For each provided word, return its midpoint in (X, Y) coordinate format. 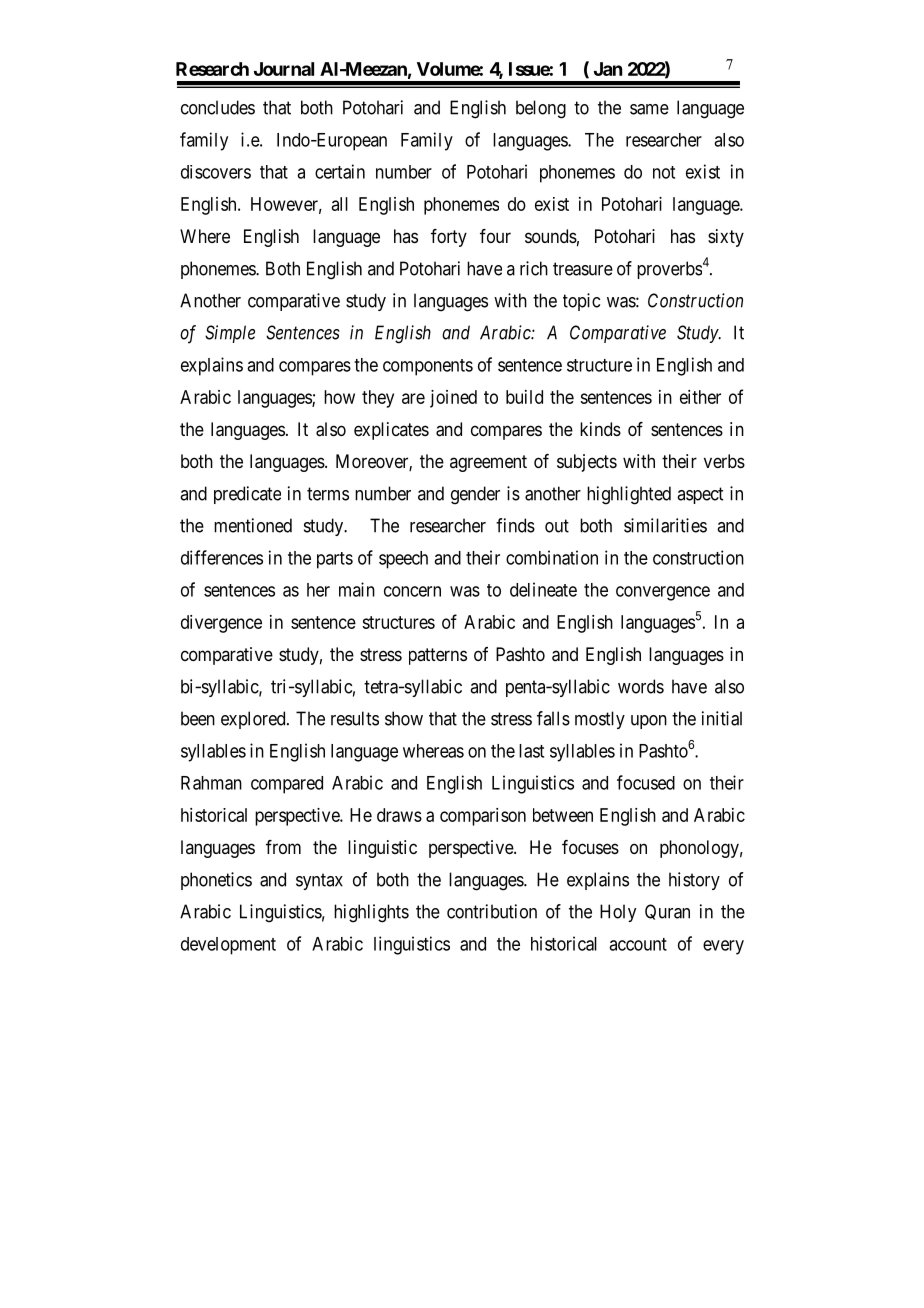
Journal (284, 69)
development (228, 946)
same (649, 109)
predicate (247, 495)
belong (541, 109)
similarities (665, 525)
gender (475, 495)
